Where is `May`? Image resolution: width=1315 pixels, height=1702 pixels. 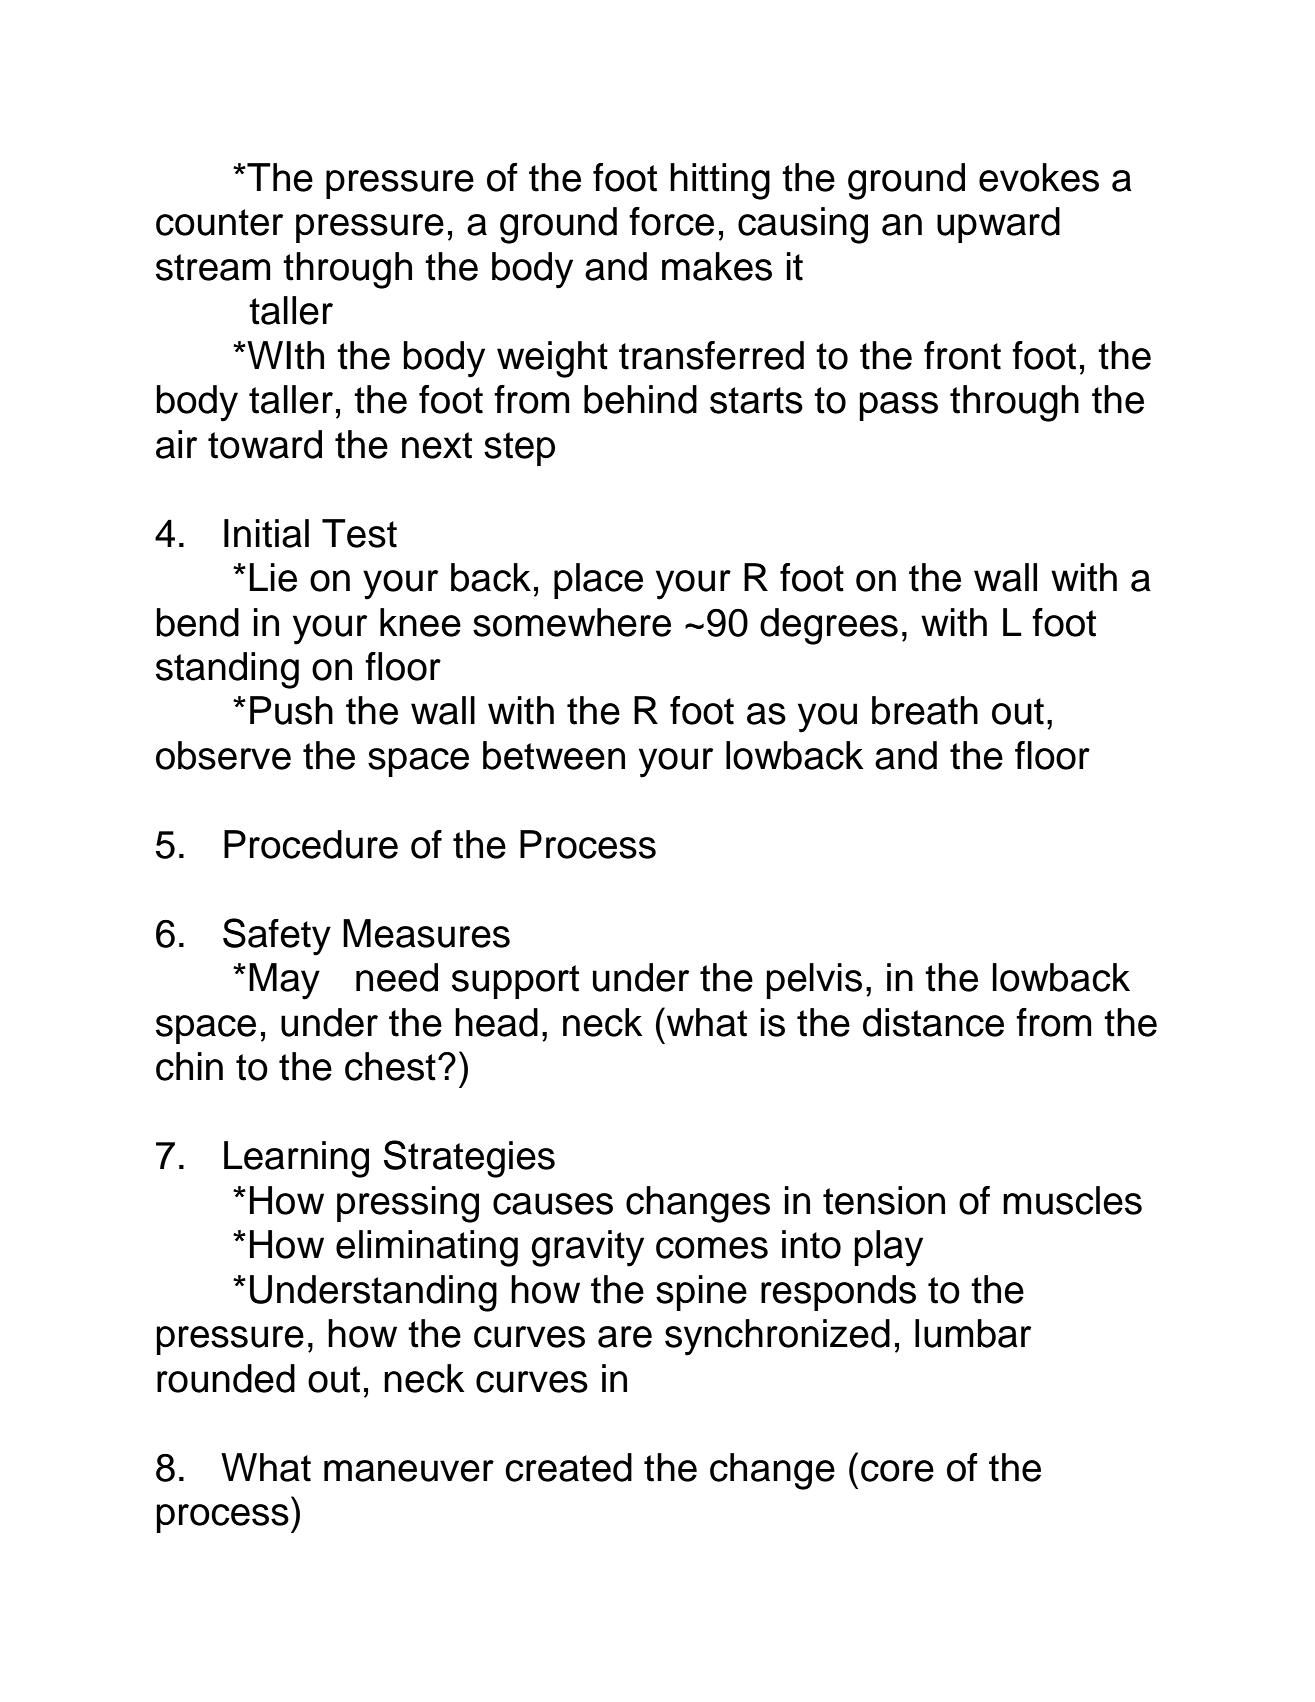
May is located at coordinates (284, 981).
